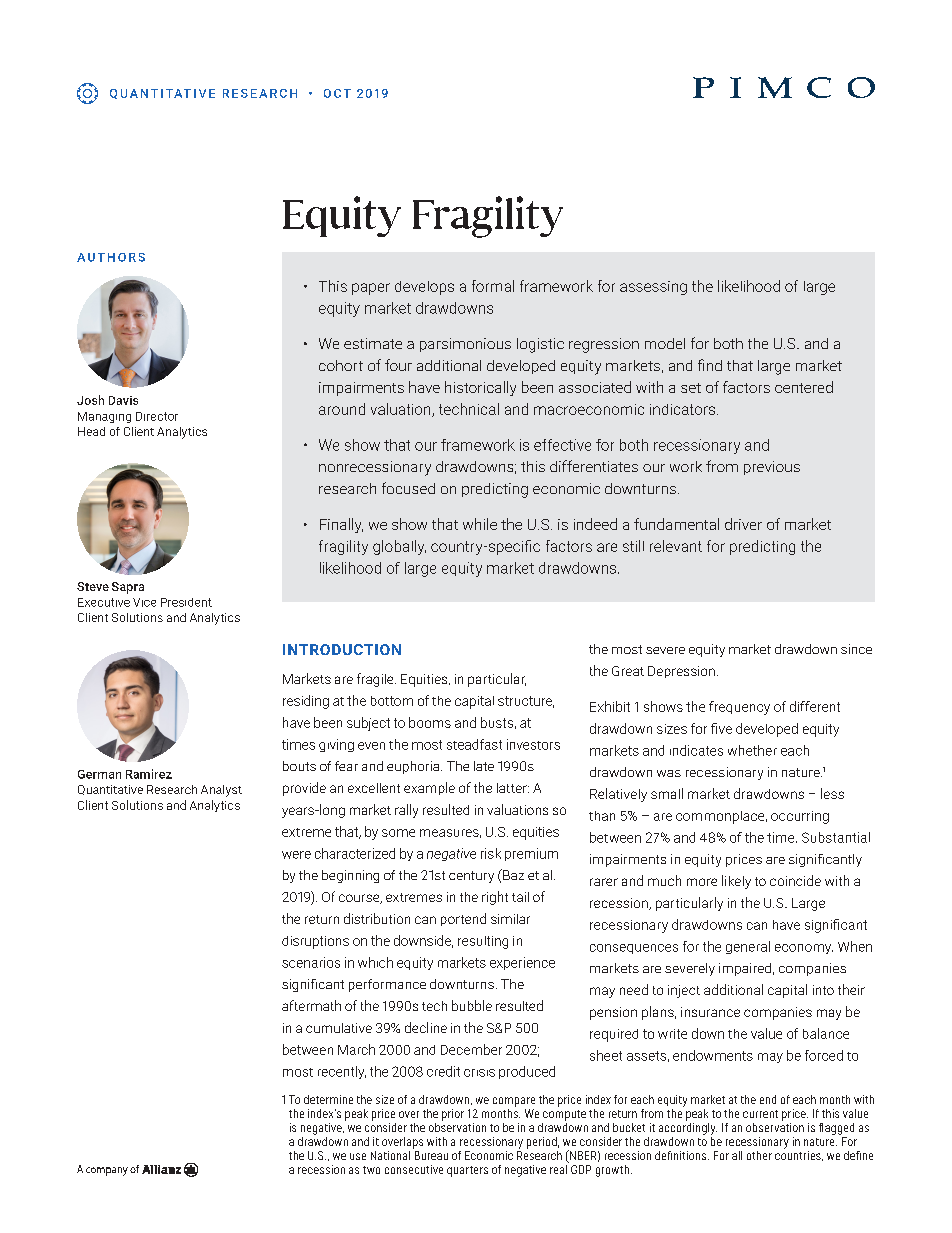 This image has width=952, height=1233. I want to click on previous, so click(772, 468).
